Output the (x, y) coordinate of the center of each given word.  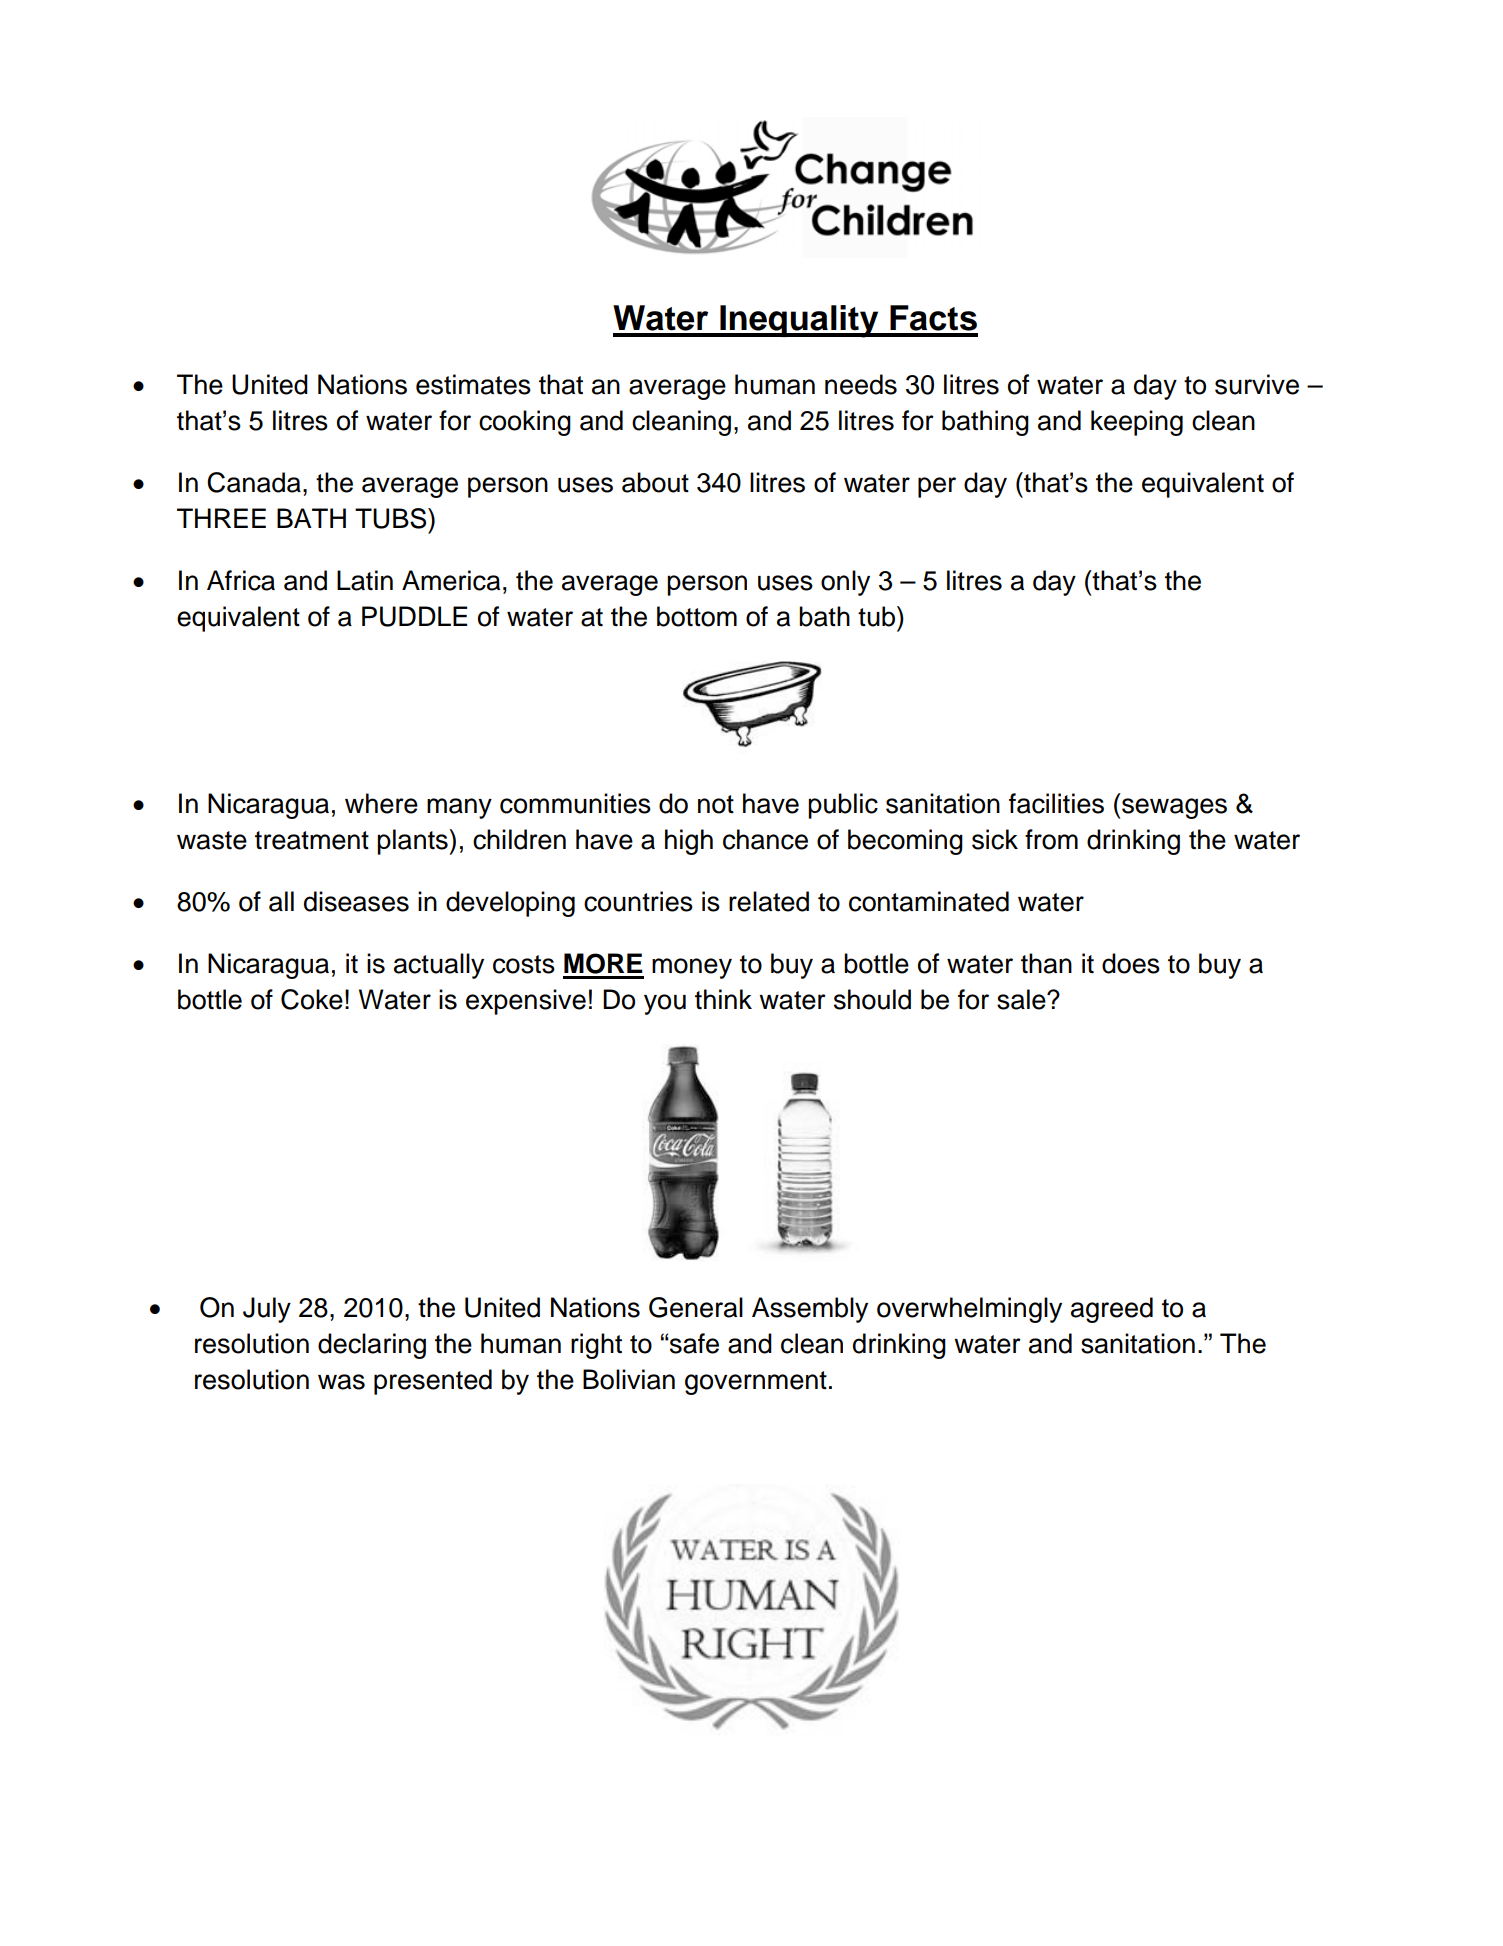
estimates (473, 384)
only (845, 583)
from (1051, 839)
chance (765, 839)
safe (694, 1343)
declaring (372, 1346)
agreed (1112, 1310)
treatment (312, 840)
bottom (697, 616)
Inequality (799, 321)
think (723, 999)
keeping (1137, 423)
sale (1022, 999)
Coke (312, 999)
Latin (365, 580)
